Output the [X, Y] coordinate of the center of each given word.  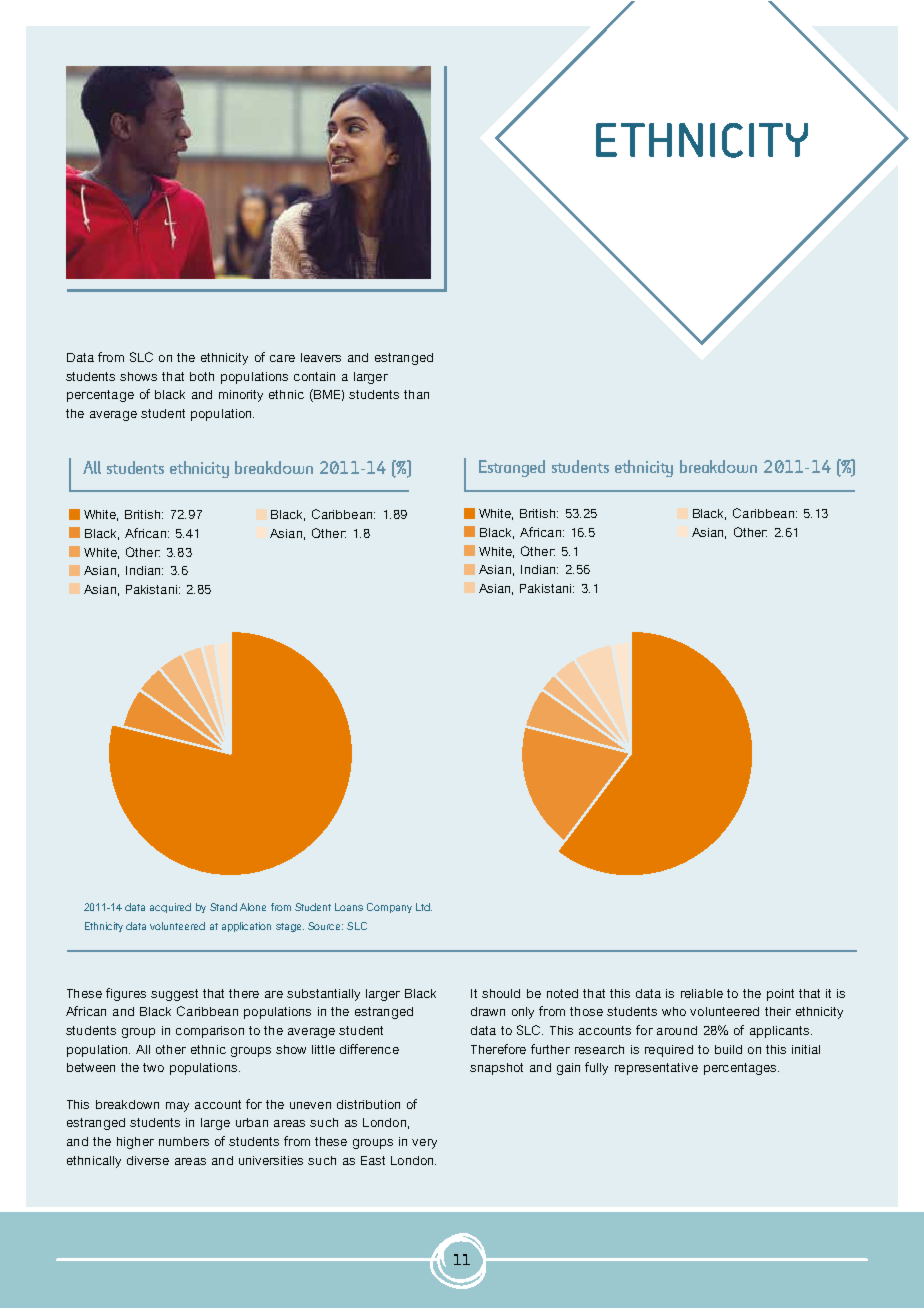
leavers [321, 357]
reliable [702, 993]
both [202, 376]
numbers [184, 1141]
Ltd [424, 907]
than [416, 394]
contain [314, 376]
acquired [170, 908]
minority [241, 396]
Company [389, 908]
